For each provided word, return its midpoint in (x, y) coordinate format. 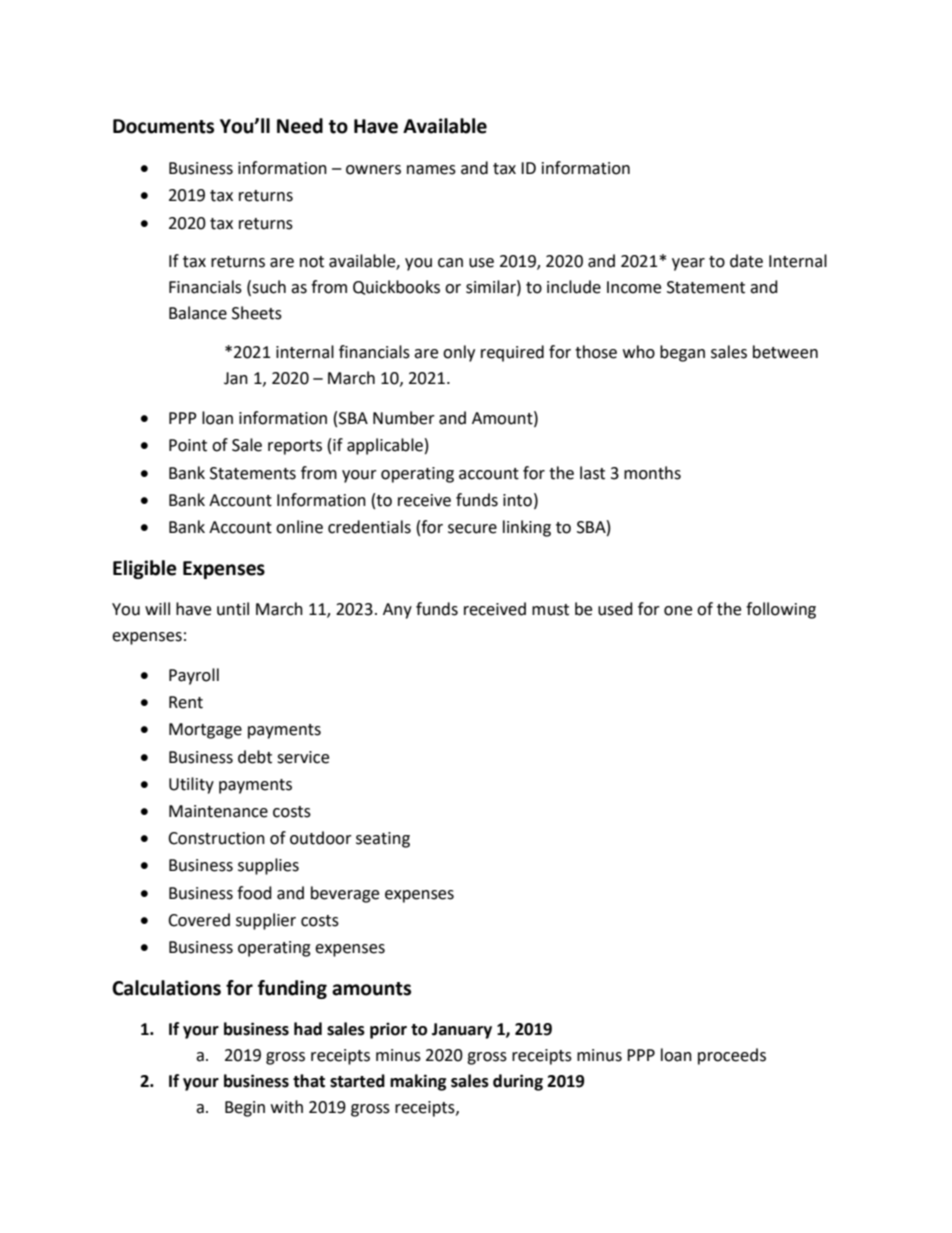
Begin (245, 1109)
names (431, 170)
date (746, 261)
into (517, 500)
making (418, 1082)
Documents (163, 126)
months (652, 473)
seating (383, 840)
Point (188, 445)
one (678, 611)
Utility (191, 785)
